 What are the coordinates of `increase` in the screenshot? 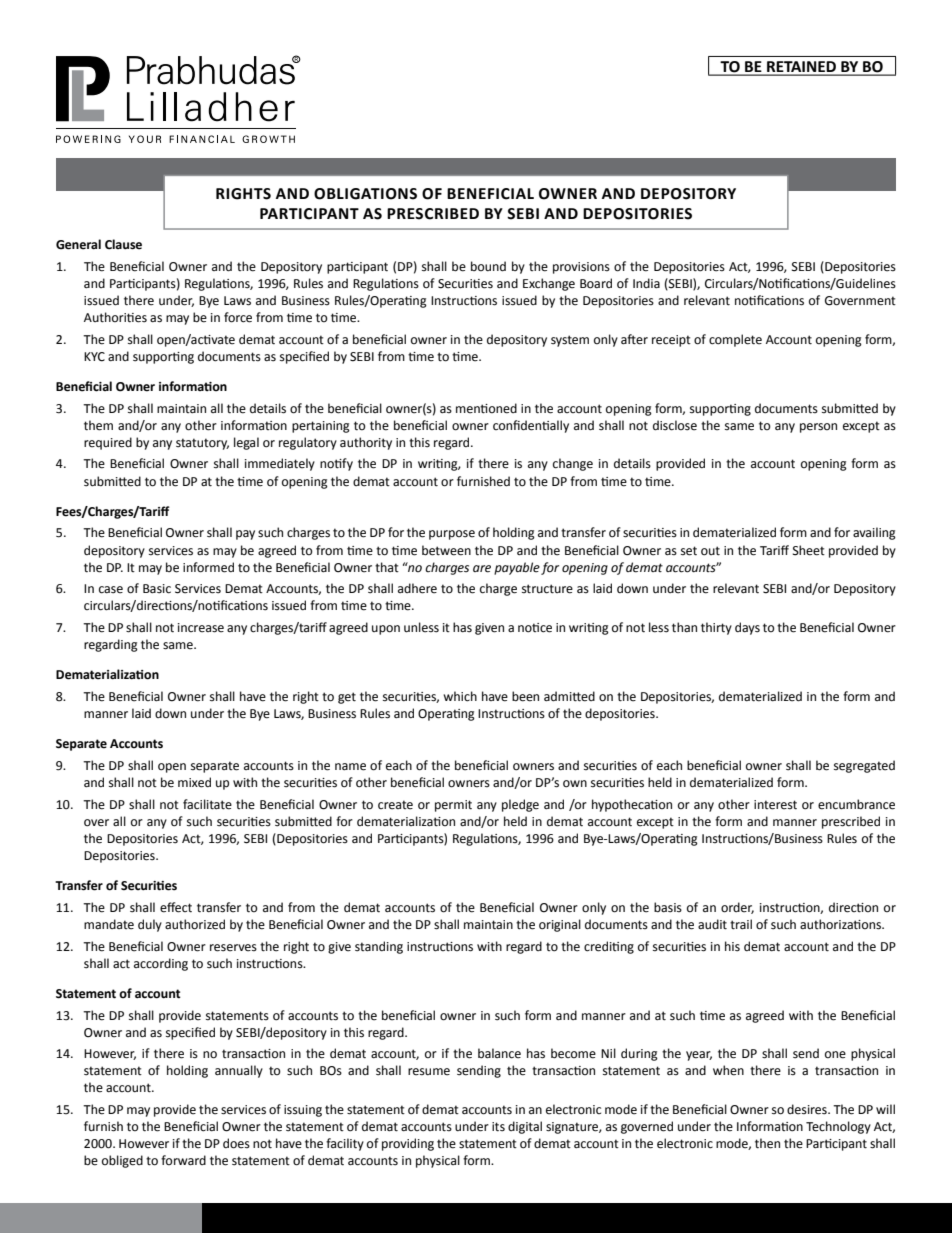 It's located at (201, 628).
